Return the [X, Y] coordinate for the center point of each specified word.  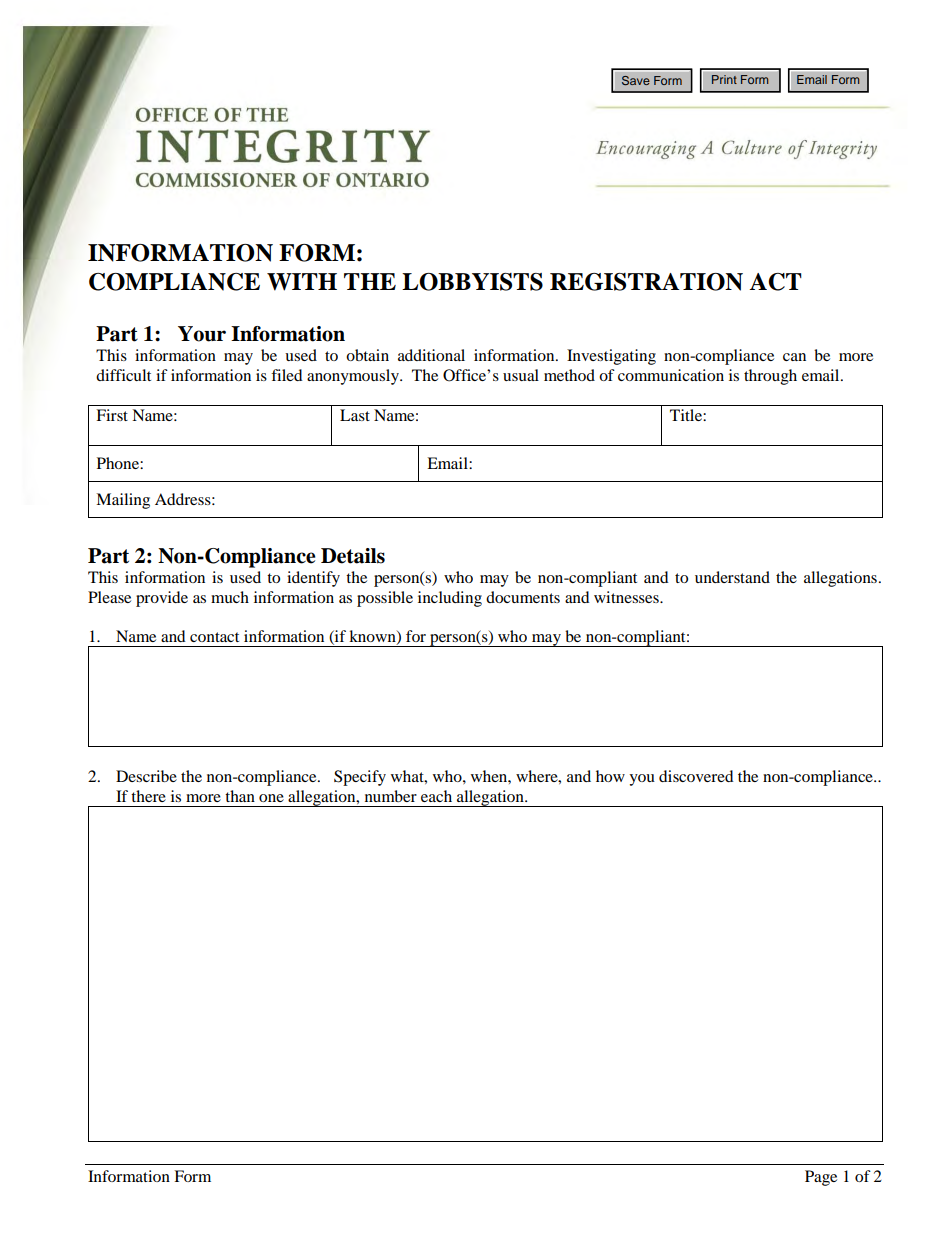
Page [821, 1178]
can [794, 357]
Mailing [123, 501]
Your [202, 334]
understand [732, 577]
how [610, 776]
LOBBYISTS [472, 282]
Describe [146, 776]
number [391, 796]
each [436, 796]
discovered [696, 776]
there [148, 796]
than [240, 796]
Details [353, 556]
